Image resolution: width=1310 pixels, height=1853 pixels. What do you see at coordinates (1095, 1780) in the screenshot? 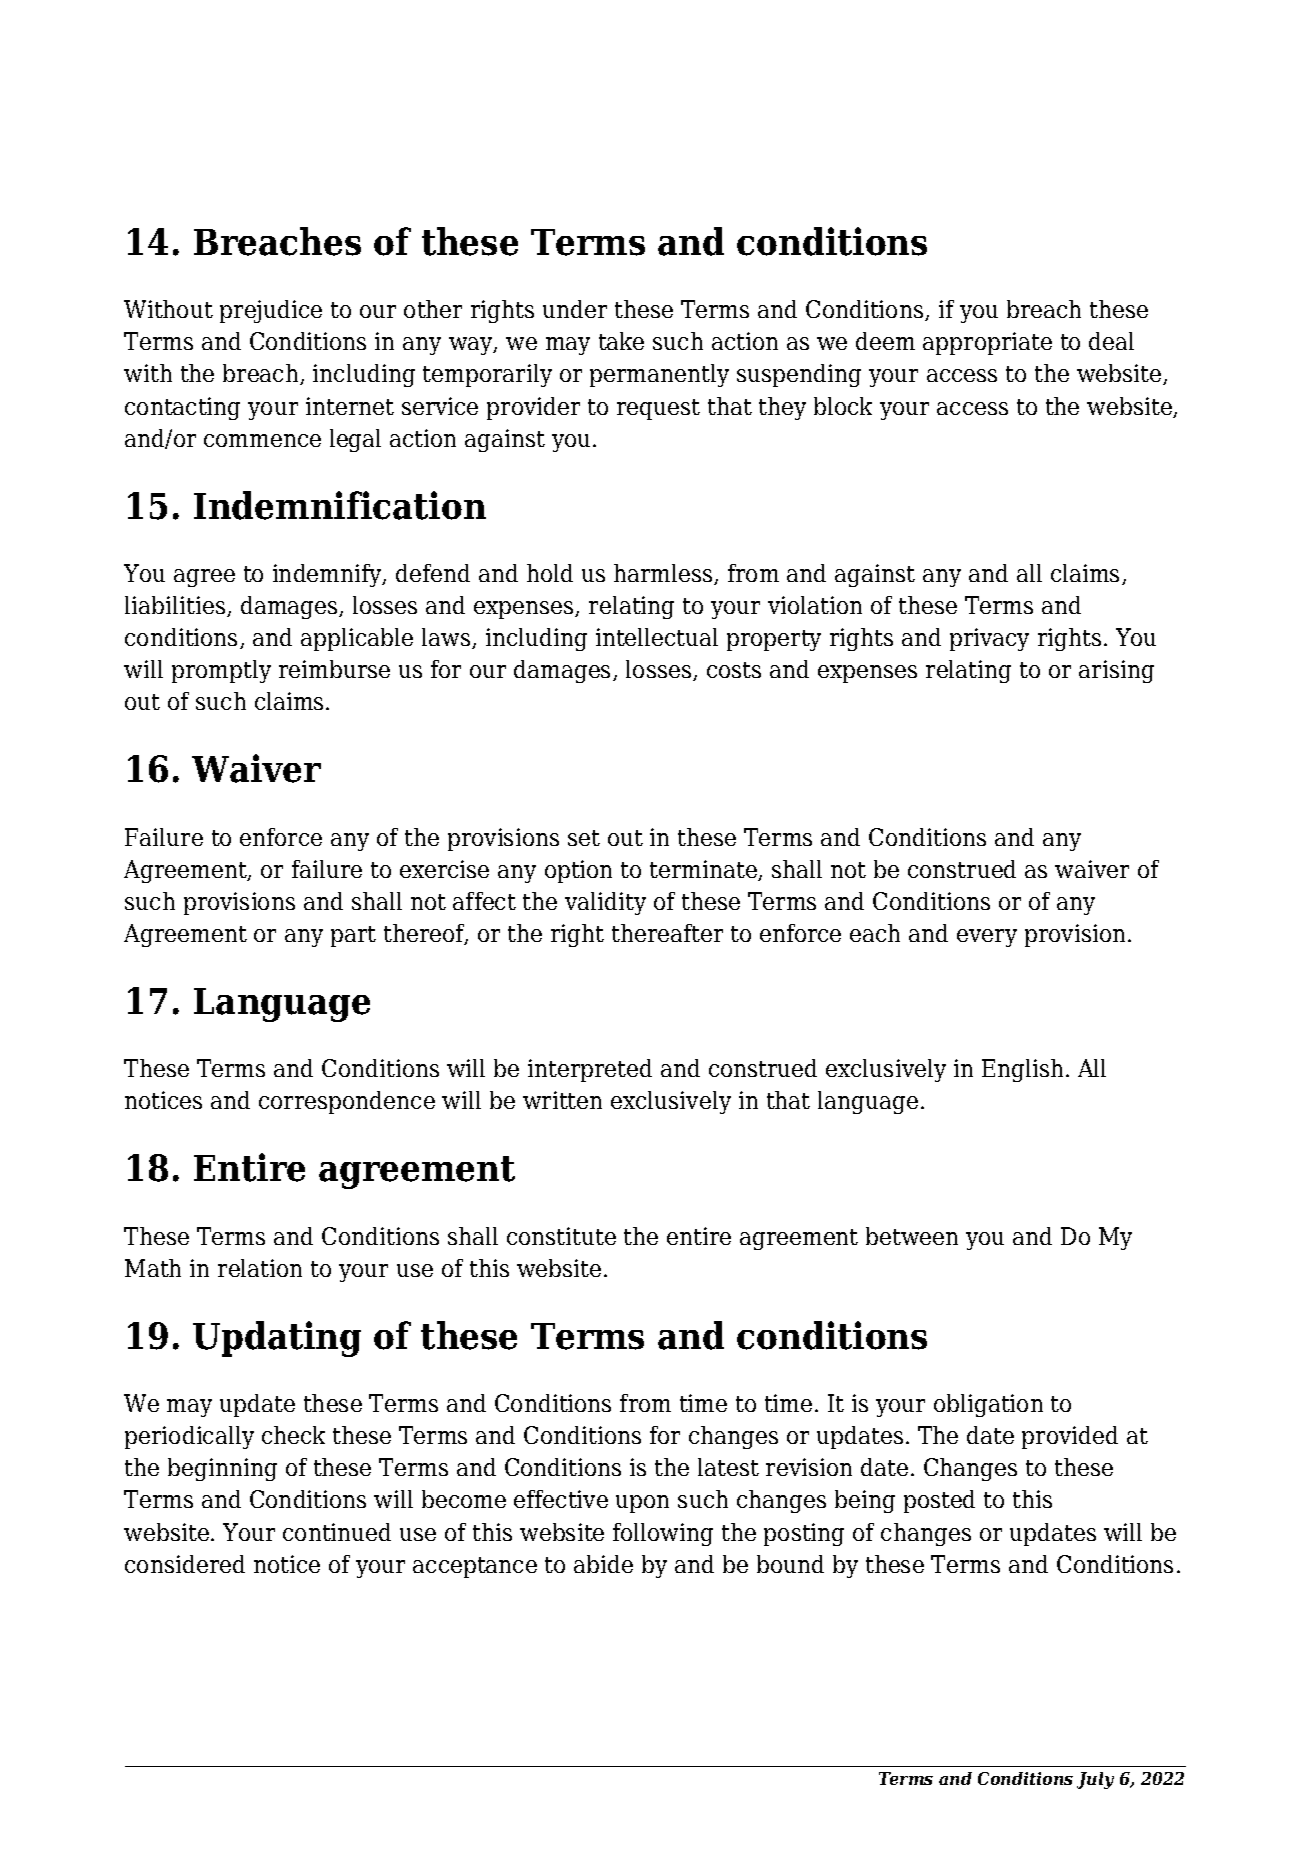
I see `July` at bounding box center [1095, 1780].
